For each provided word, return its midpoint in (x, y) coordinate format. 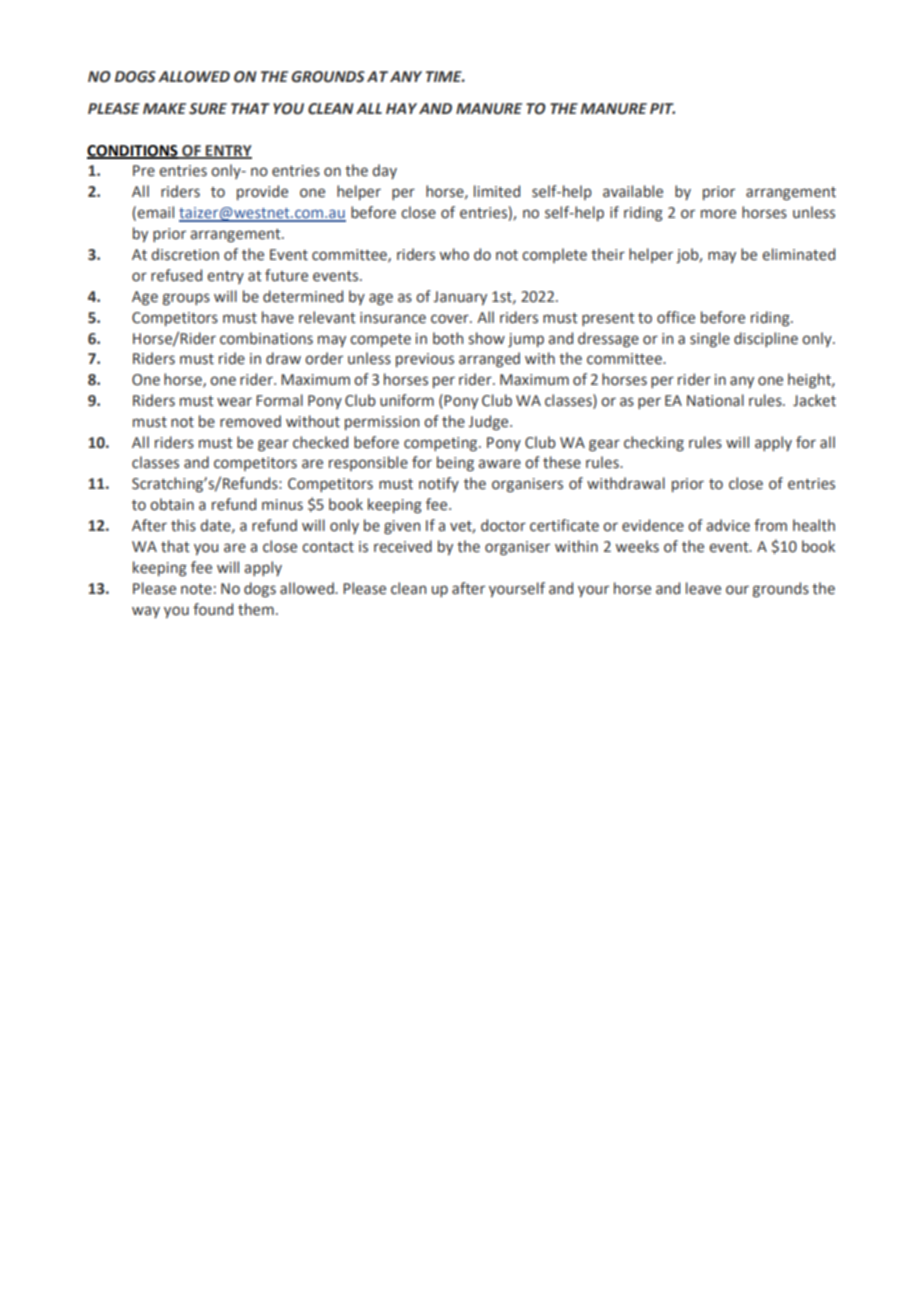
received (403, 546)
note (196, 589)
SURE (208, 109)
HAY (401, 108)
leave (703, 588)
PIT (662, 108)
